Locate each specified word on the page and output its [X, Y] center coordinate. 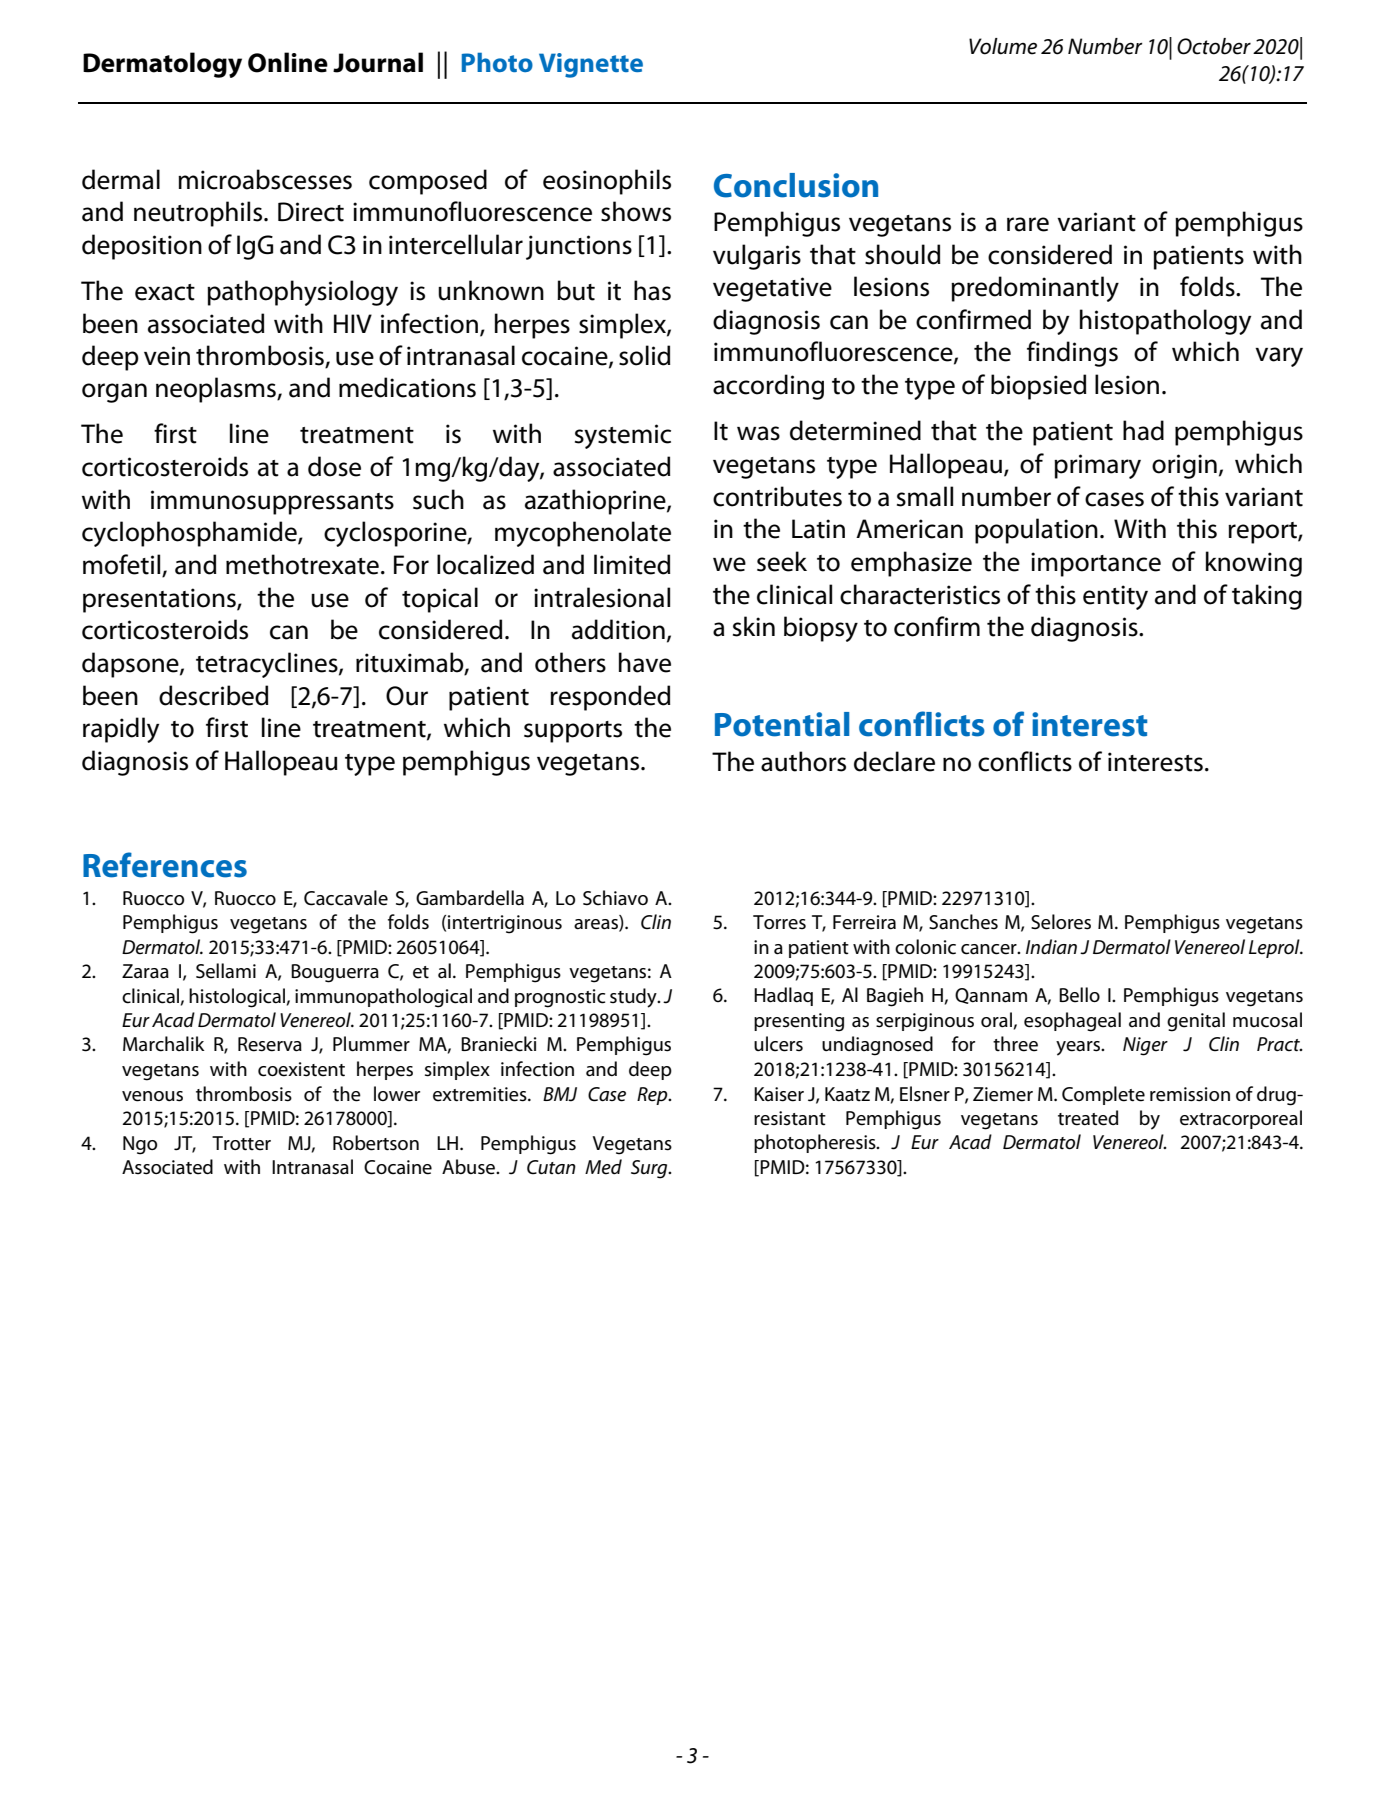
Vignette [591, 65]
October [1214, 46]
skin [754, 626]
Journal [378, 62]
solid [644, 355]
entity [1115, 597]
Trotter [241, 1143]
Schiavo [615, 898]
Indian [1051, 947]
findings [1072, 354]
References [165, 865]
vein [167, 356]
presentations [160, 600]
